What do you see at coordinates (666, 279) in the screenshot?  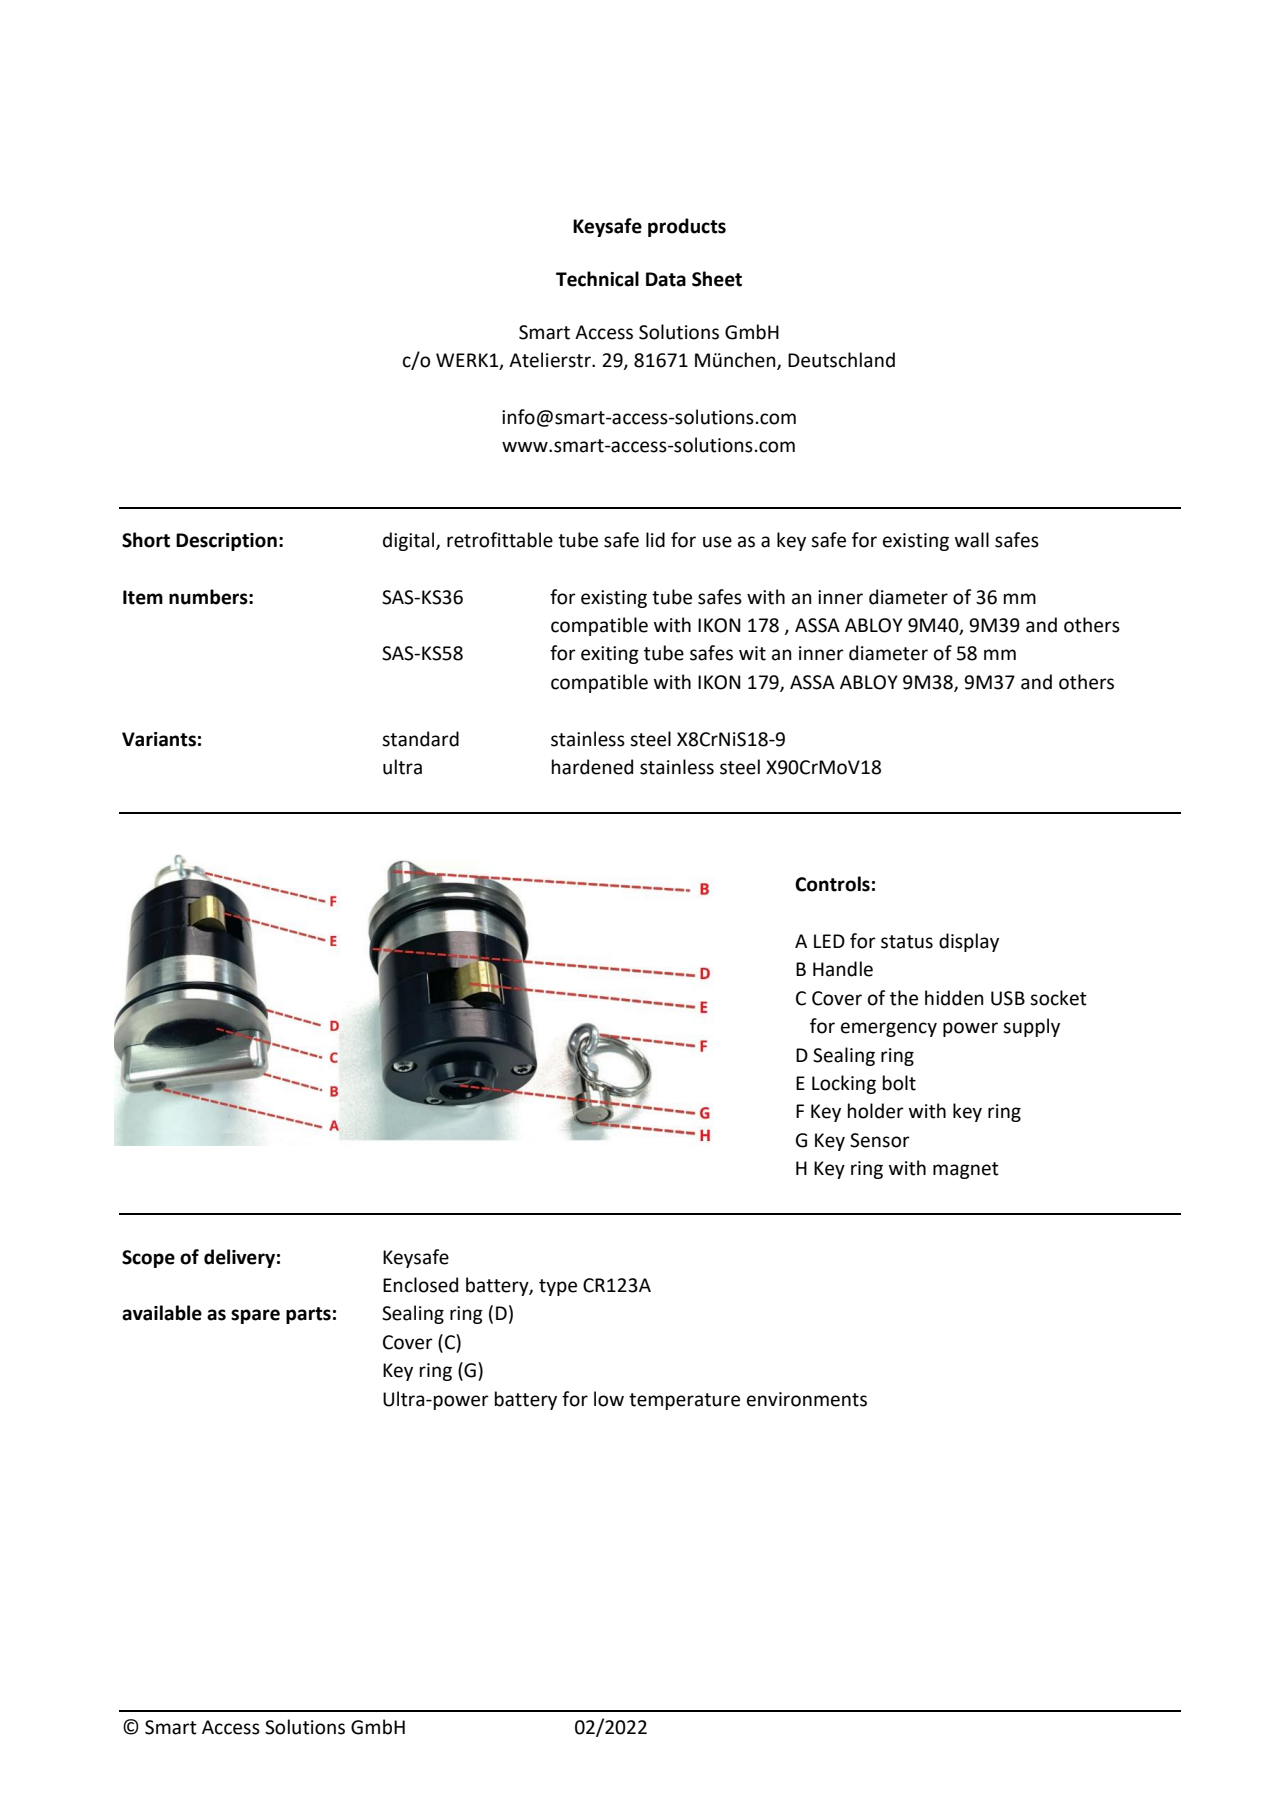 I see `Data` at bounding box center [666, 279].
